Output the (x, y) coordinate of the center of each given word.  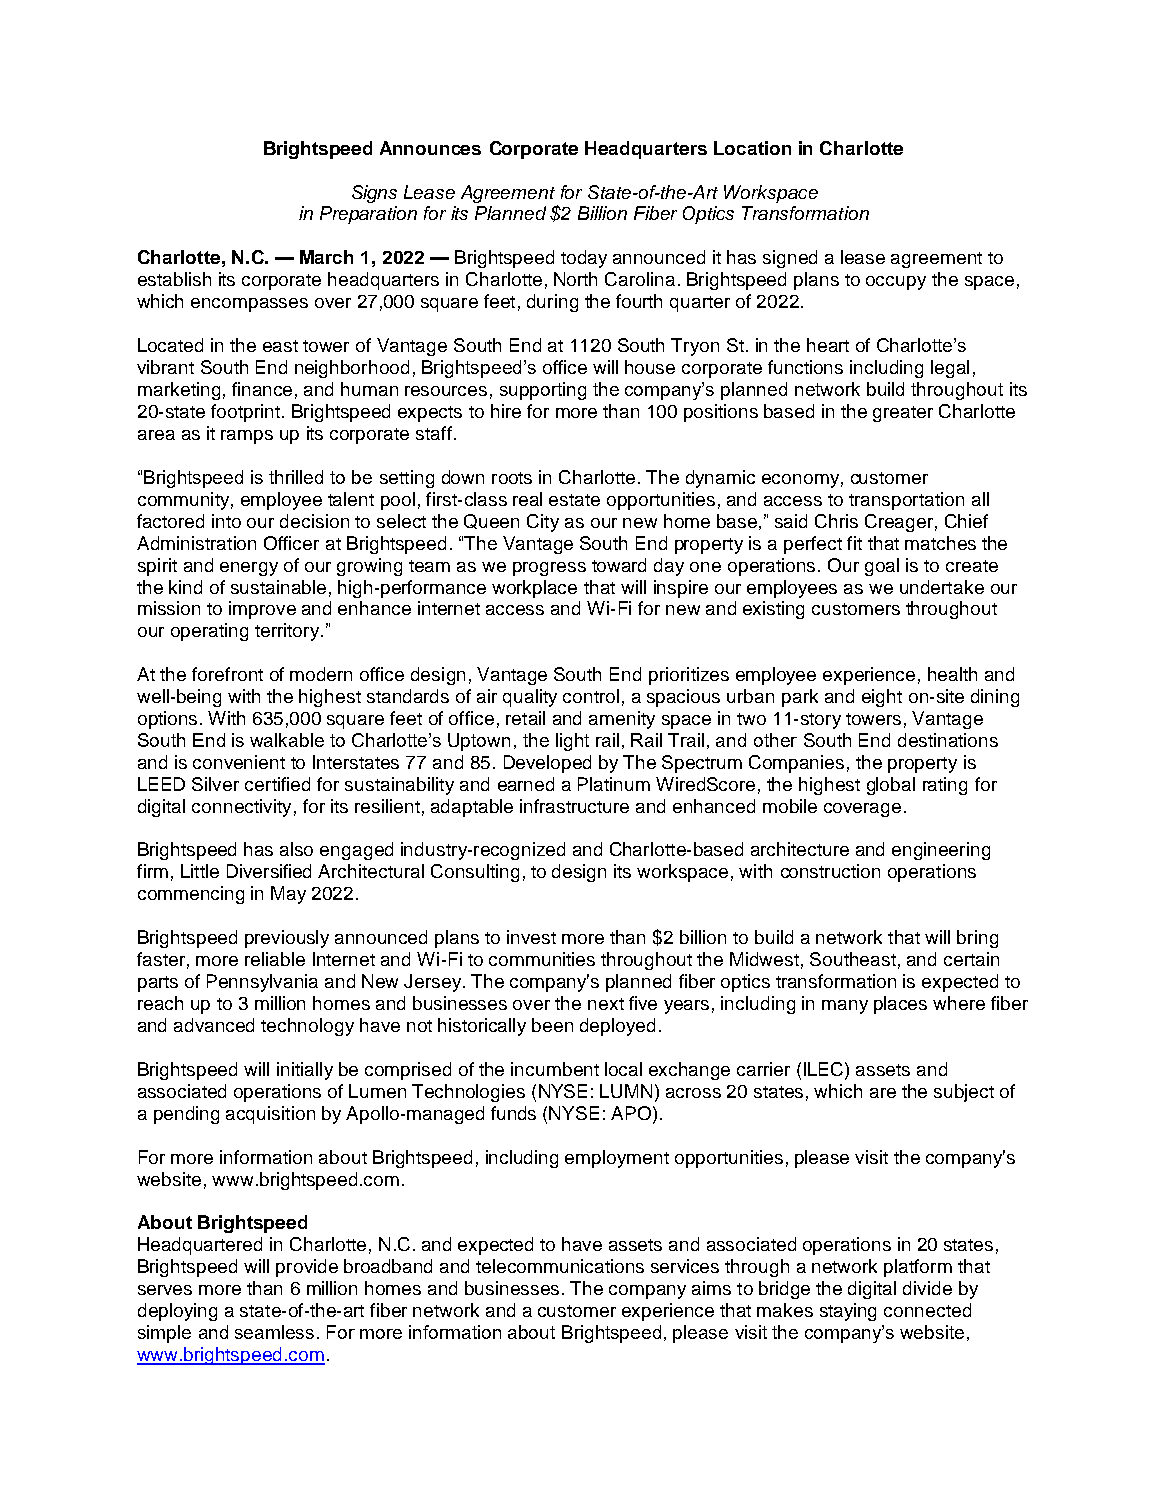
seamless (274, 1332)
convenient (239, 762)
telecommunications (560, 1266)
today (584, 259)
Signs (374, 194)
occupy (896, 283)
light (572, 742)
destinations (948, 740)
